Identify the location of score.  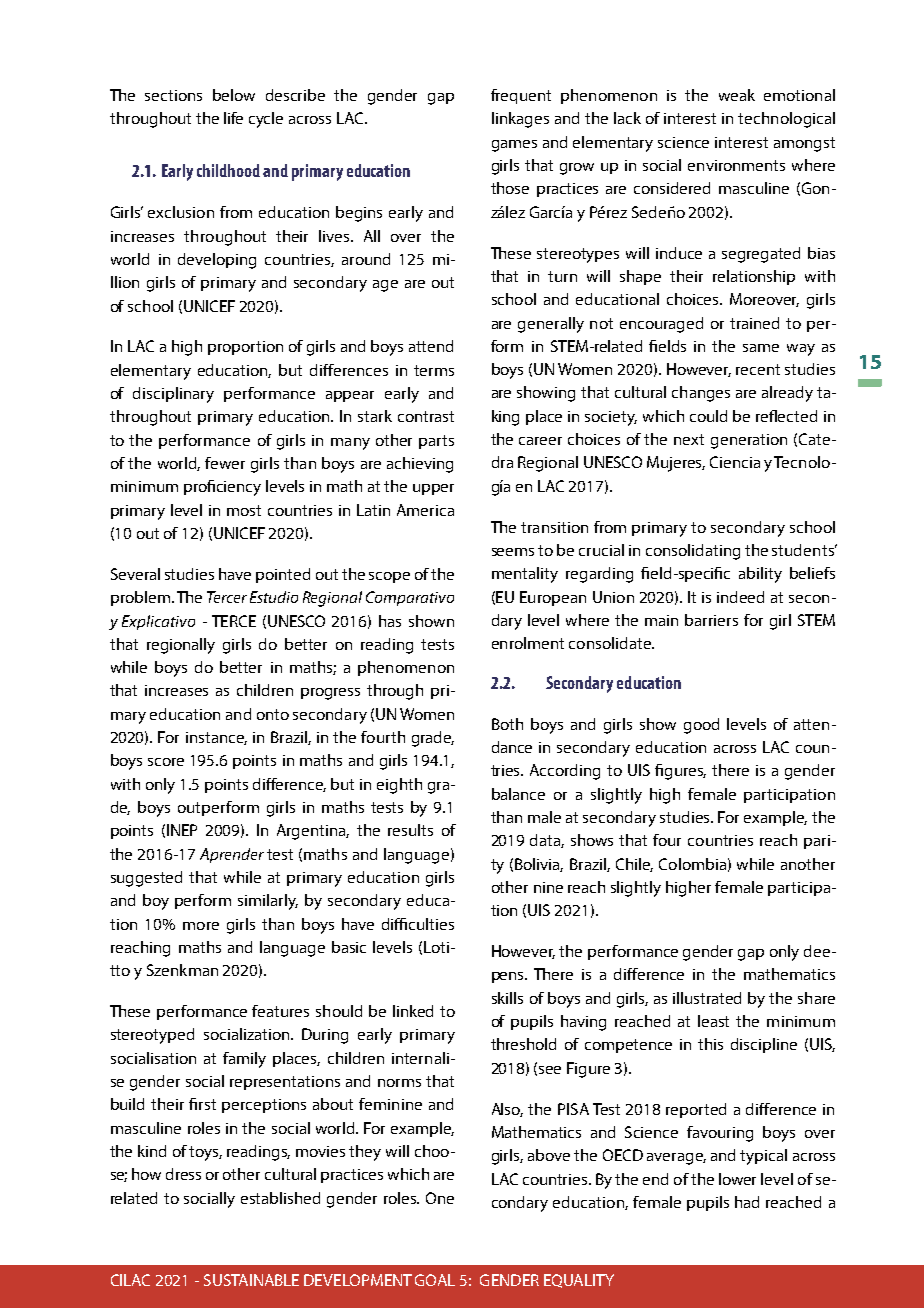
(166, 762).
